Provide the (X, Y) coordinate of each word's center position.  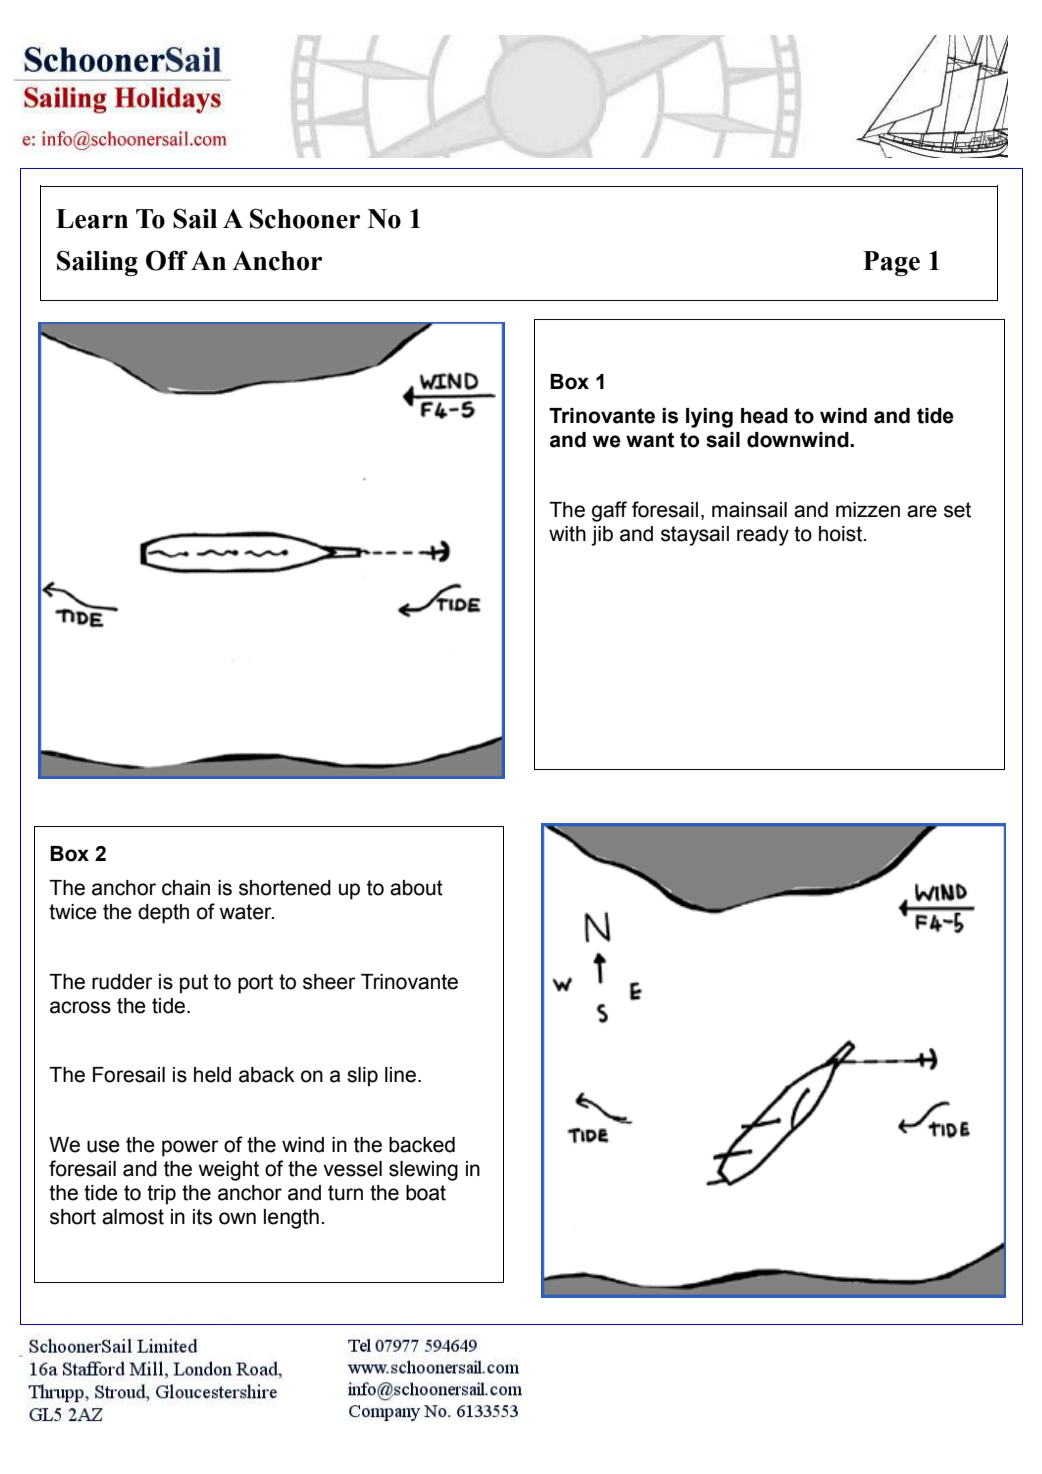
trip (161, 1195)
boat (426, 1193)
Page (891, 263)
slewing (423, 1171)
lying (709, 418)
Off (167, 260)
